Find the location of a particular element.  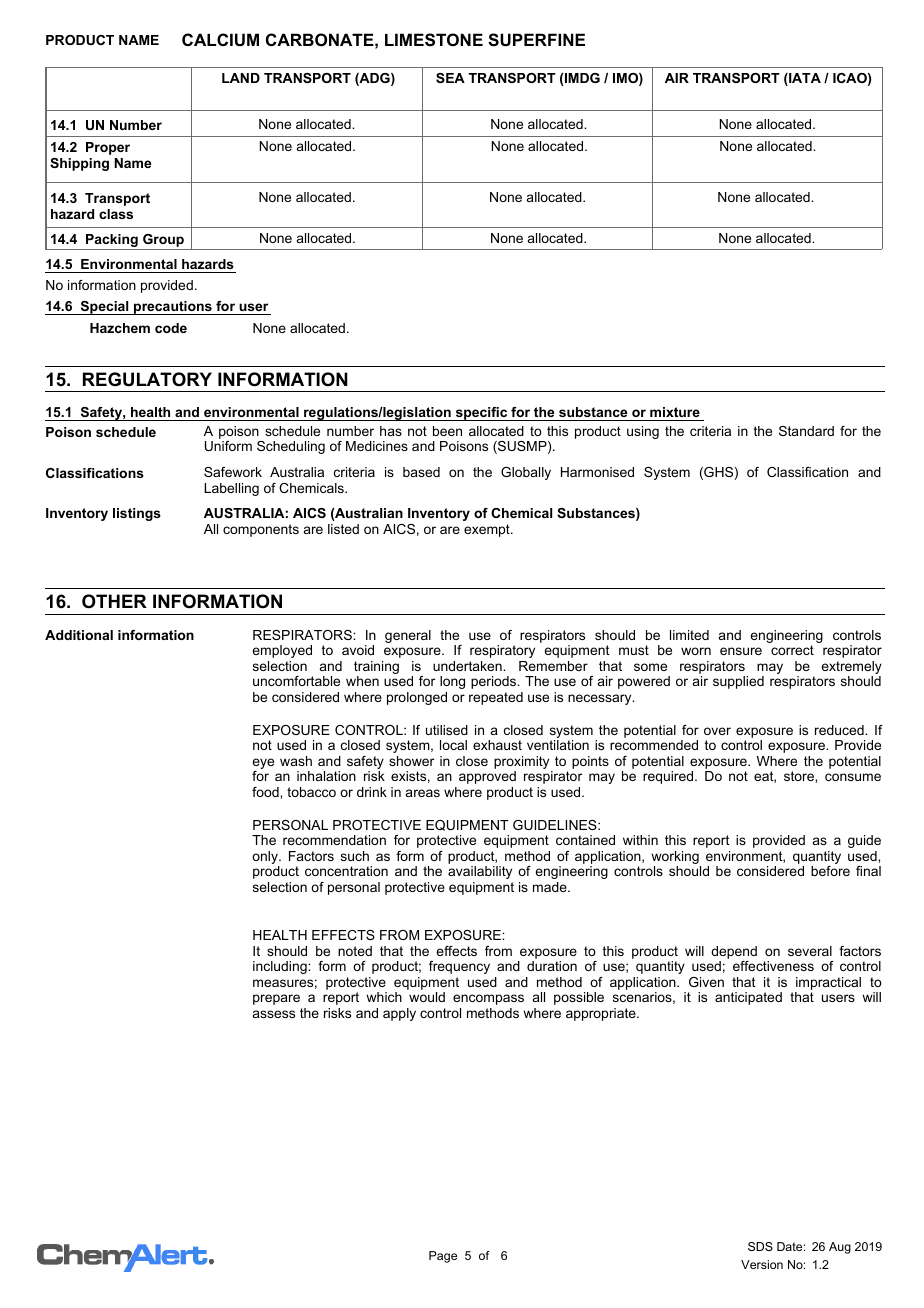

IATA is located at coordinates (804, 79).
